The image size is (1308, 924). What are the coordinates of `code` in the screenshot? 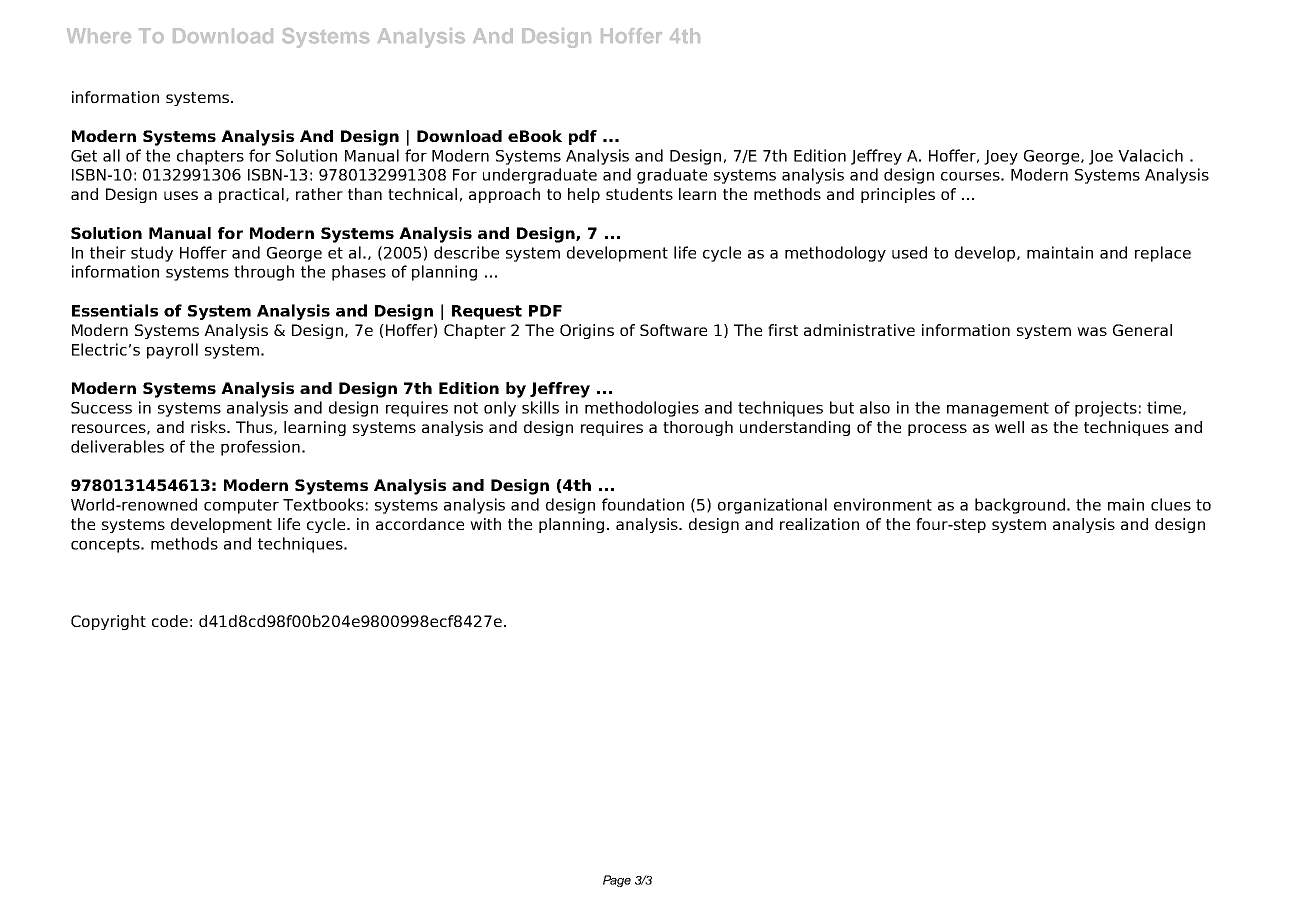 It's located at (170, 621).
